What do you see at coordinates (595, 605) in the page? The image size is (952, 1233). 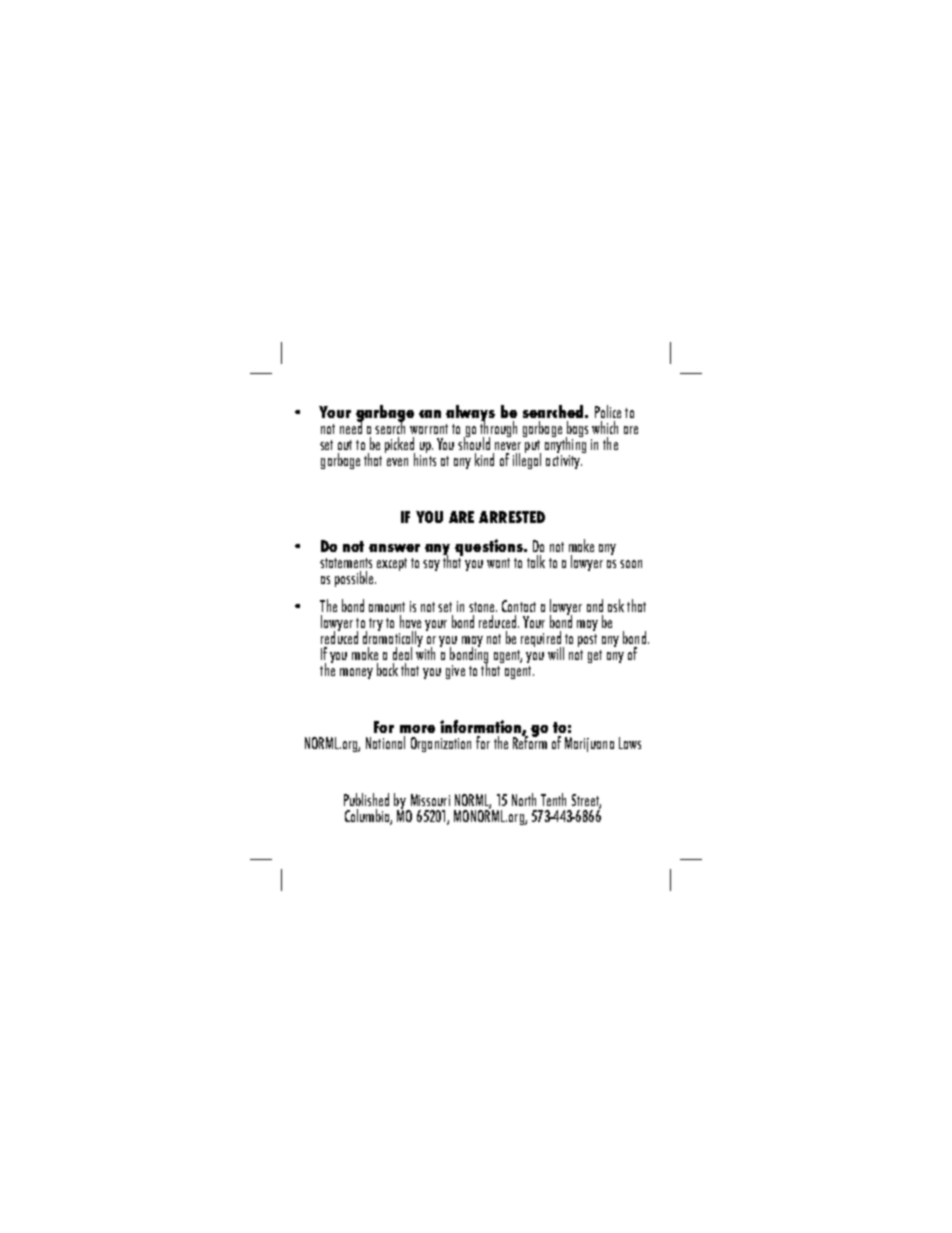 I see `and` at bounding box center [595, 605].
